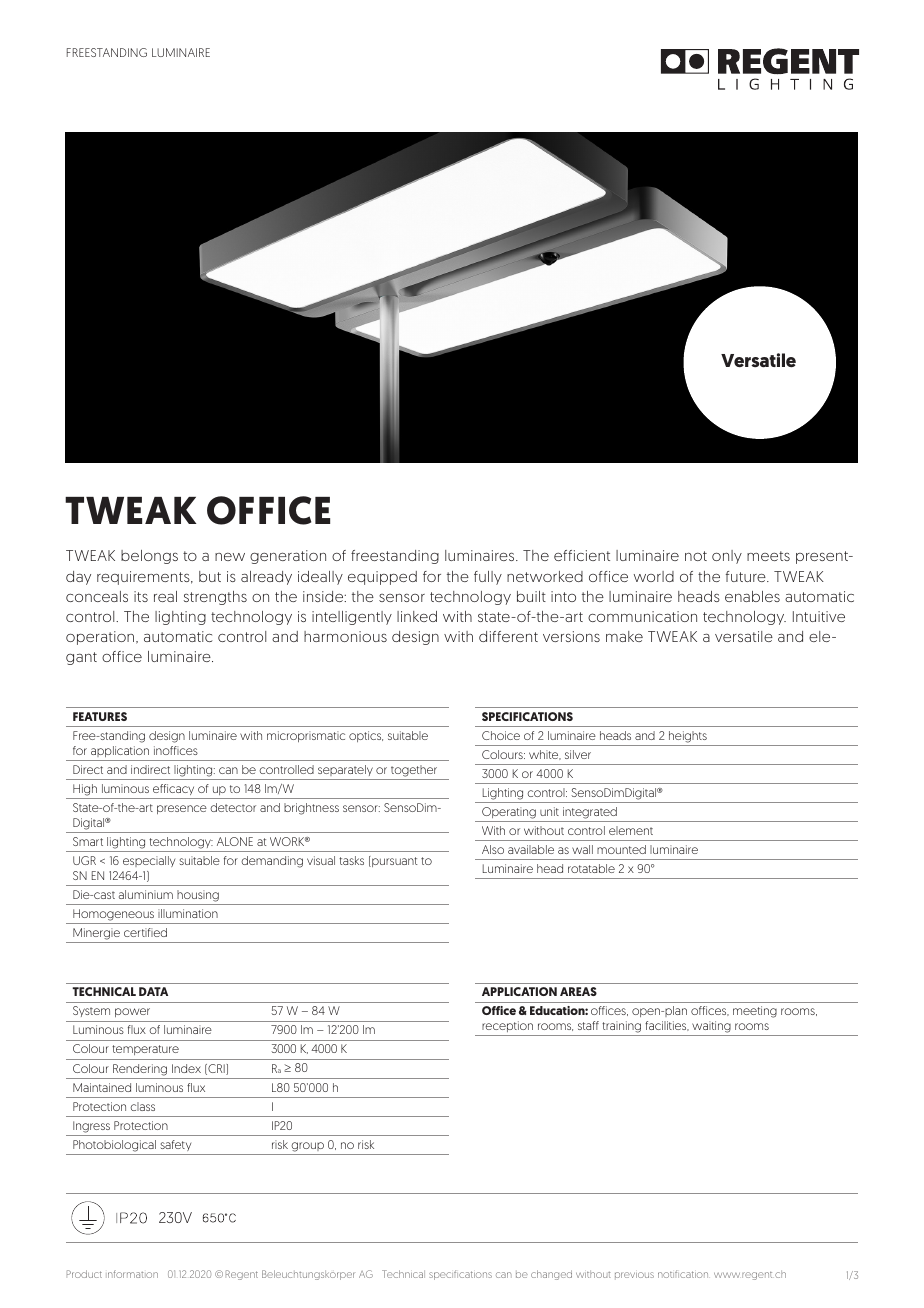 This screenshot has width=924, height=1308. What do you see at coordinates (173, 789) in the screenshot?
I see `efficacy` at bounding box center [173, 789].
